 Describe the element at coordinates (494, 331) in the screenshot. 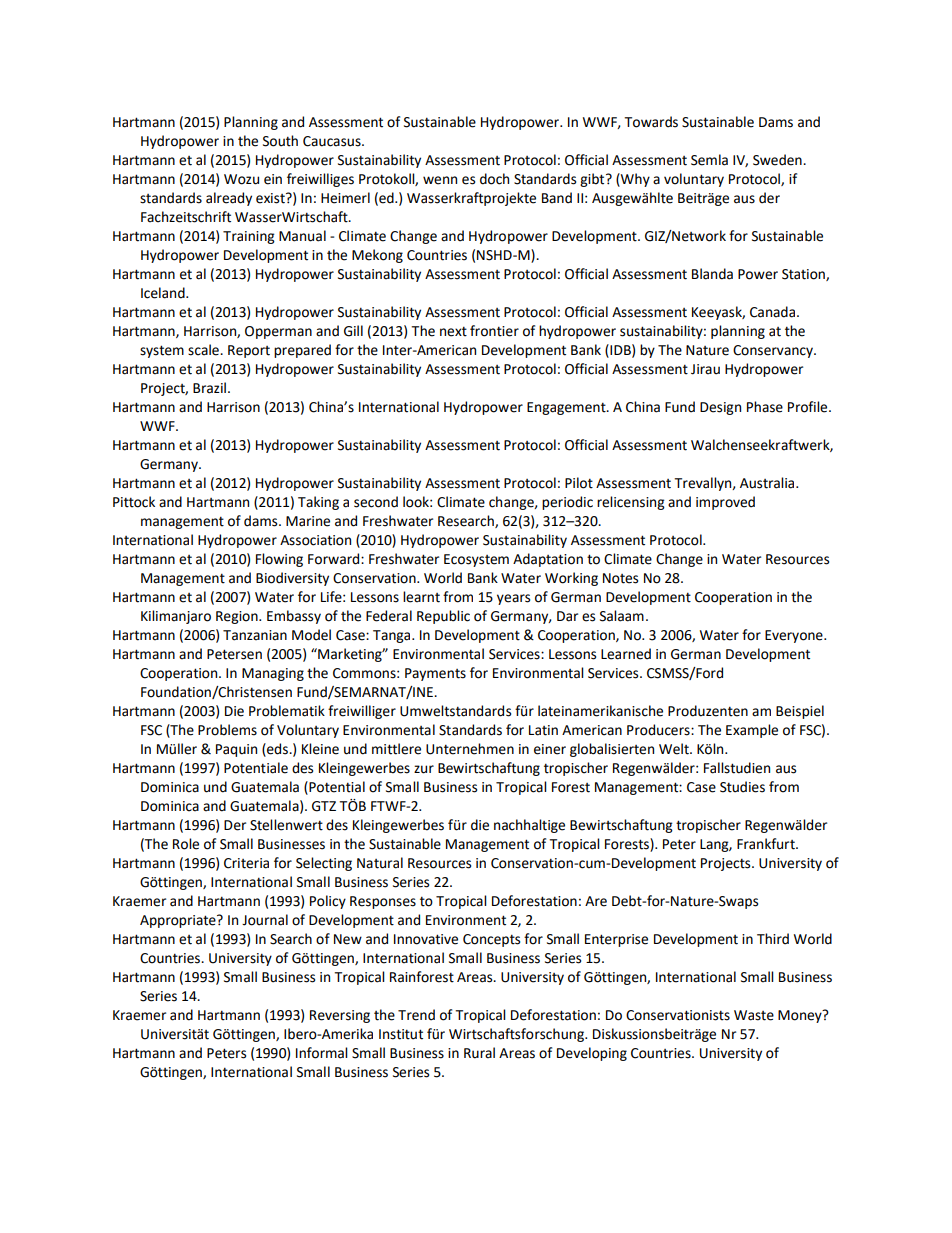

I see `frontier` at that location.
